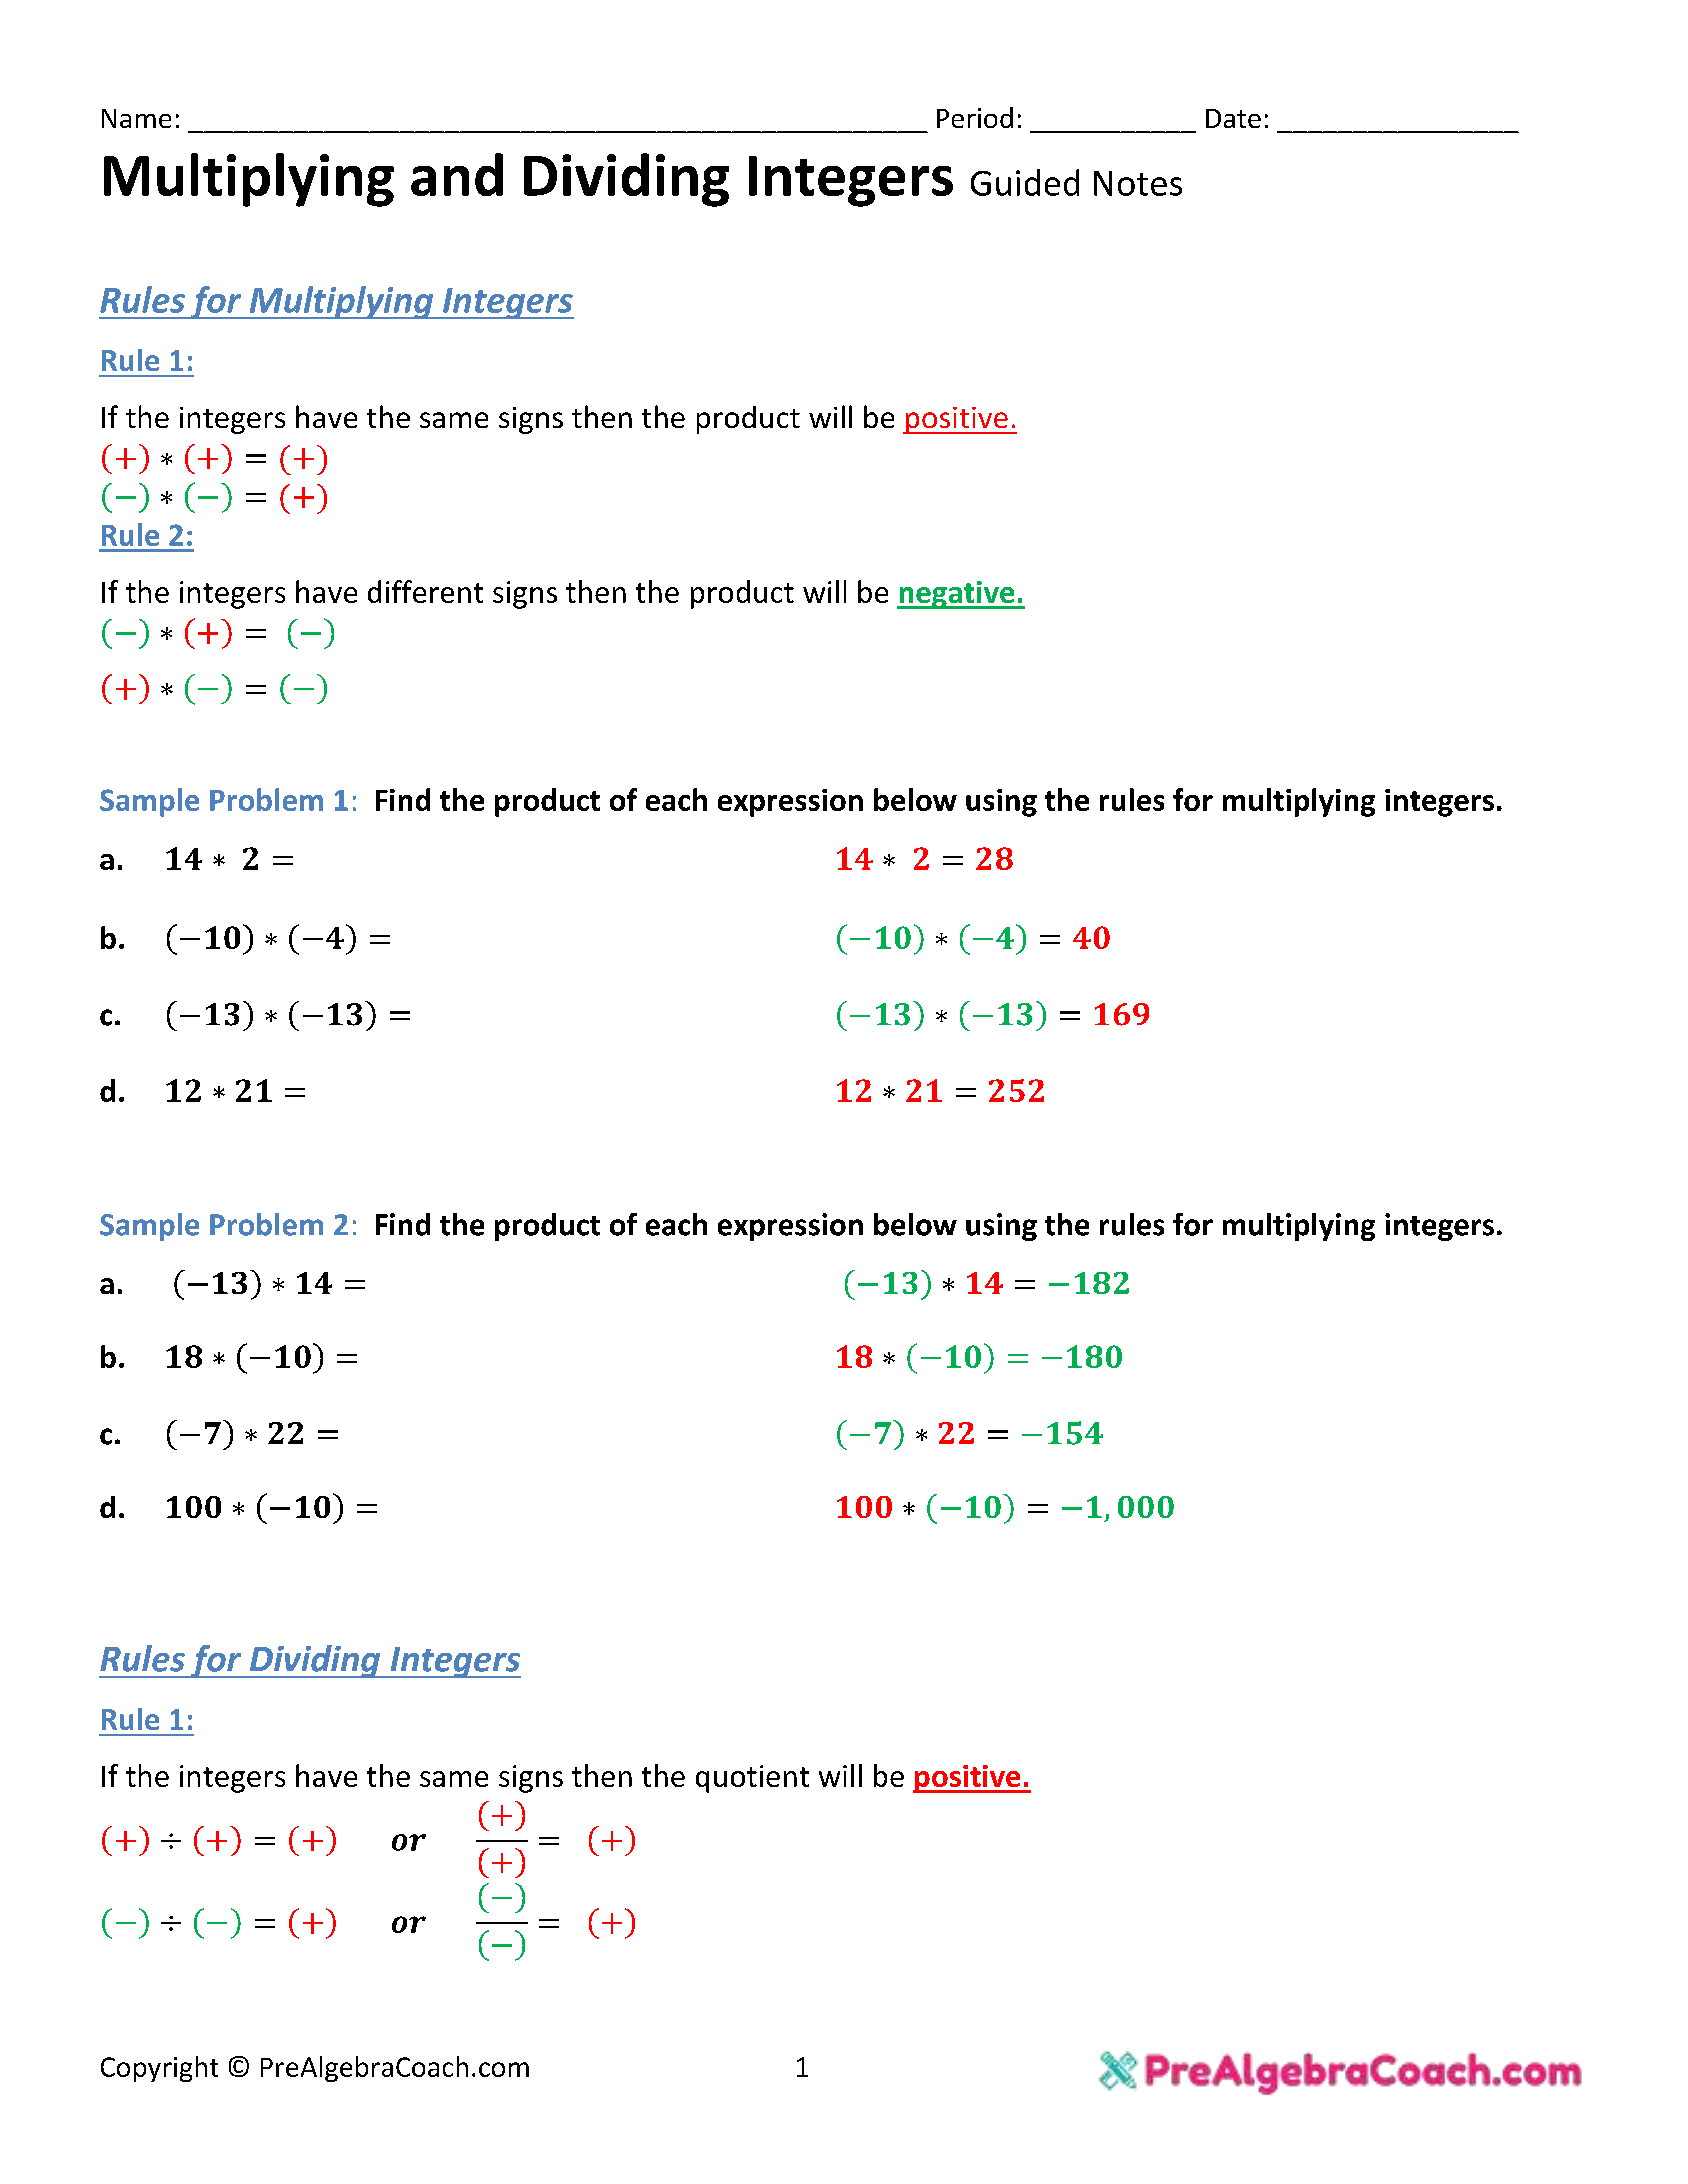 This screenshot has height=2184, width=1688. Describe the element at coordinates (457, 174) in the screenshot. I see `and` at that location.
